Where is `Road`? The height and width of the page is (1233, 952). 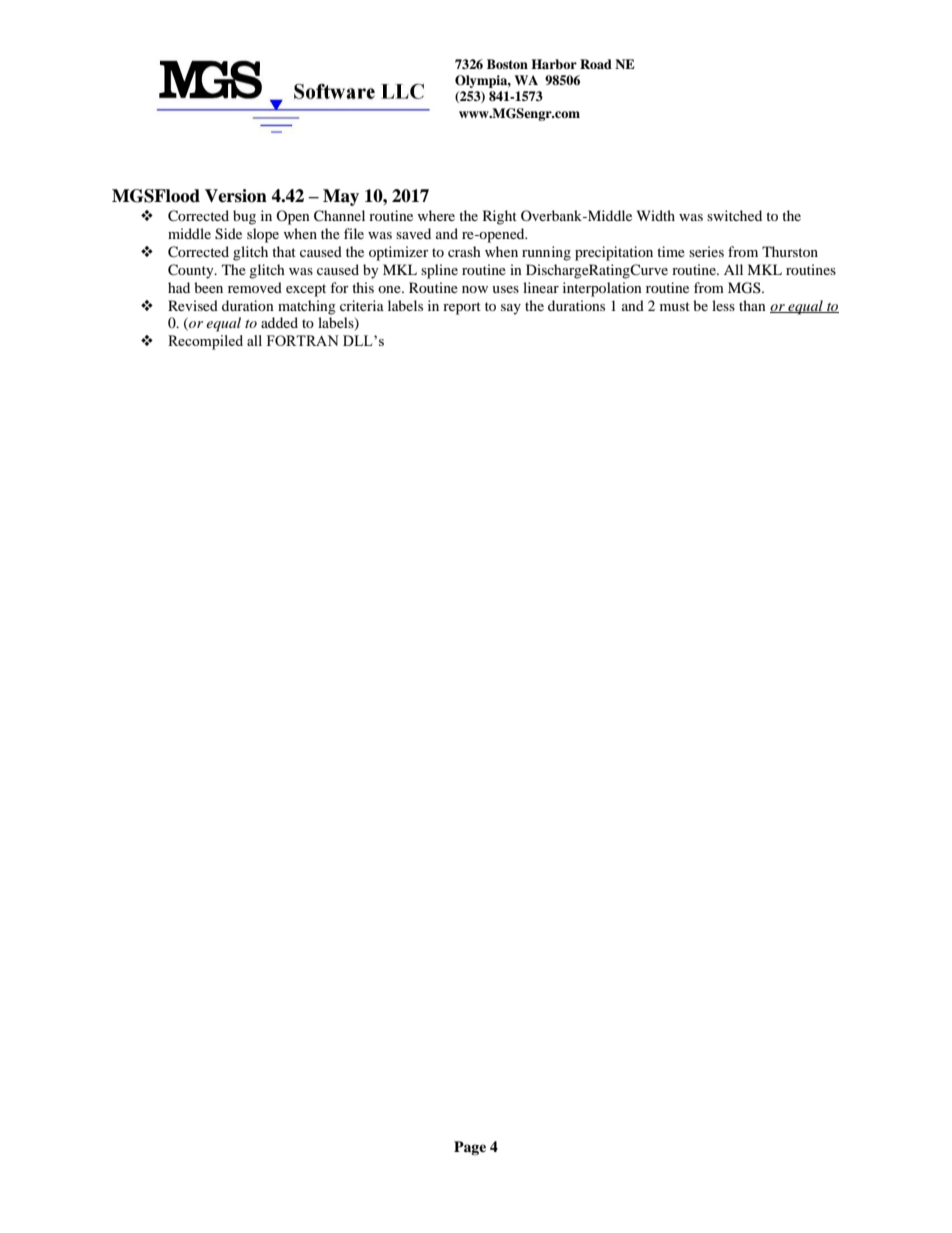
Road is located at coordinates (596, 64).
